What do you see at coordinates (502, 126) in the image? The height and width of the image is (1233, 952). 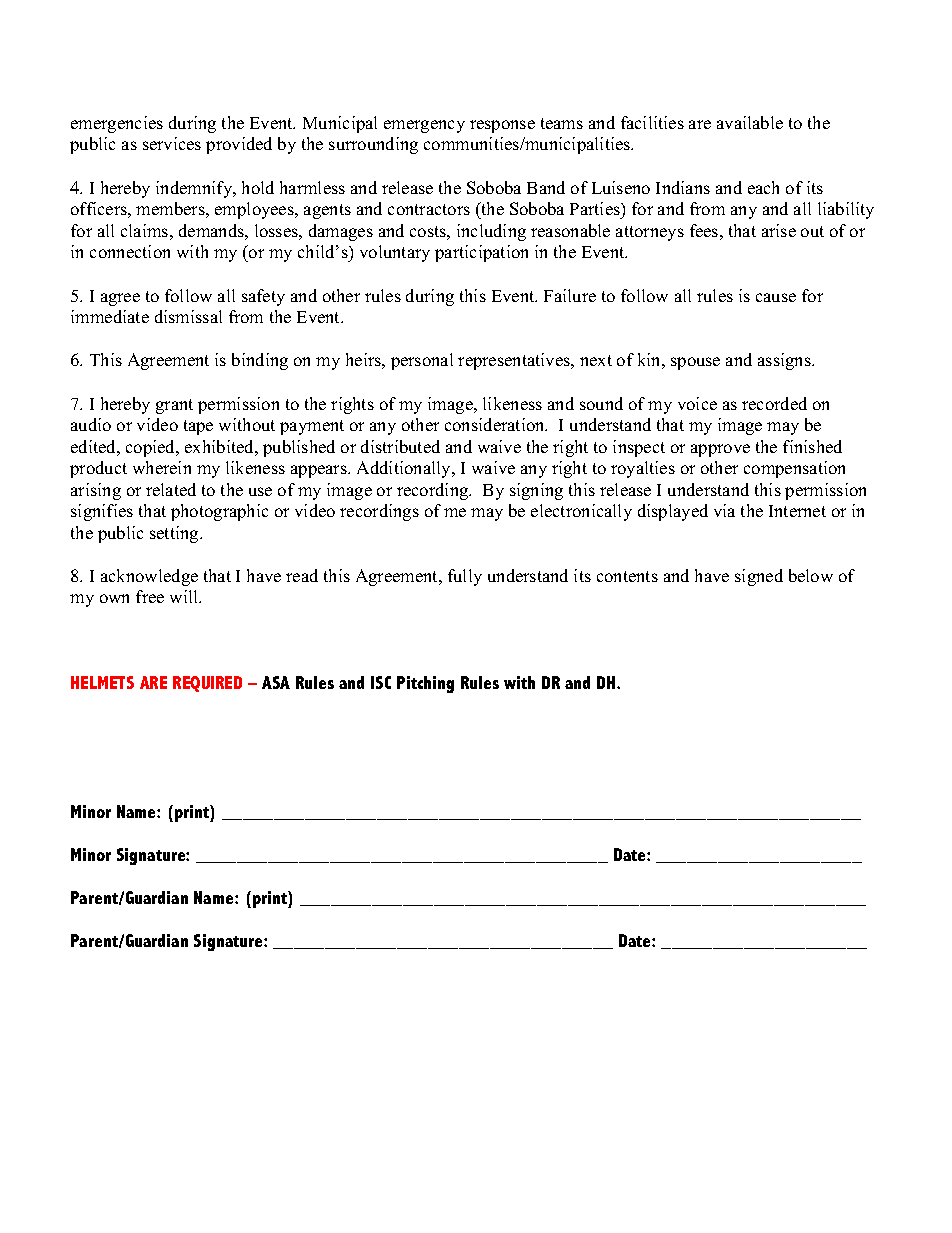 I see `response` at bounding box center [502, 126].
